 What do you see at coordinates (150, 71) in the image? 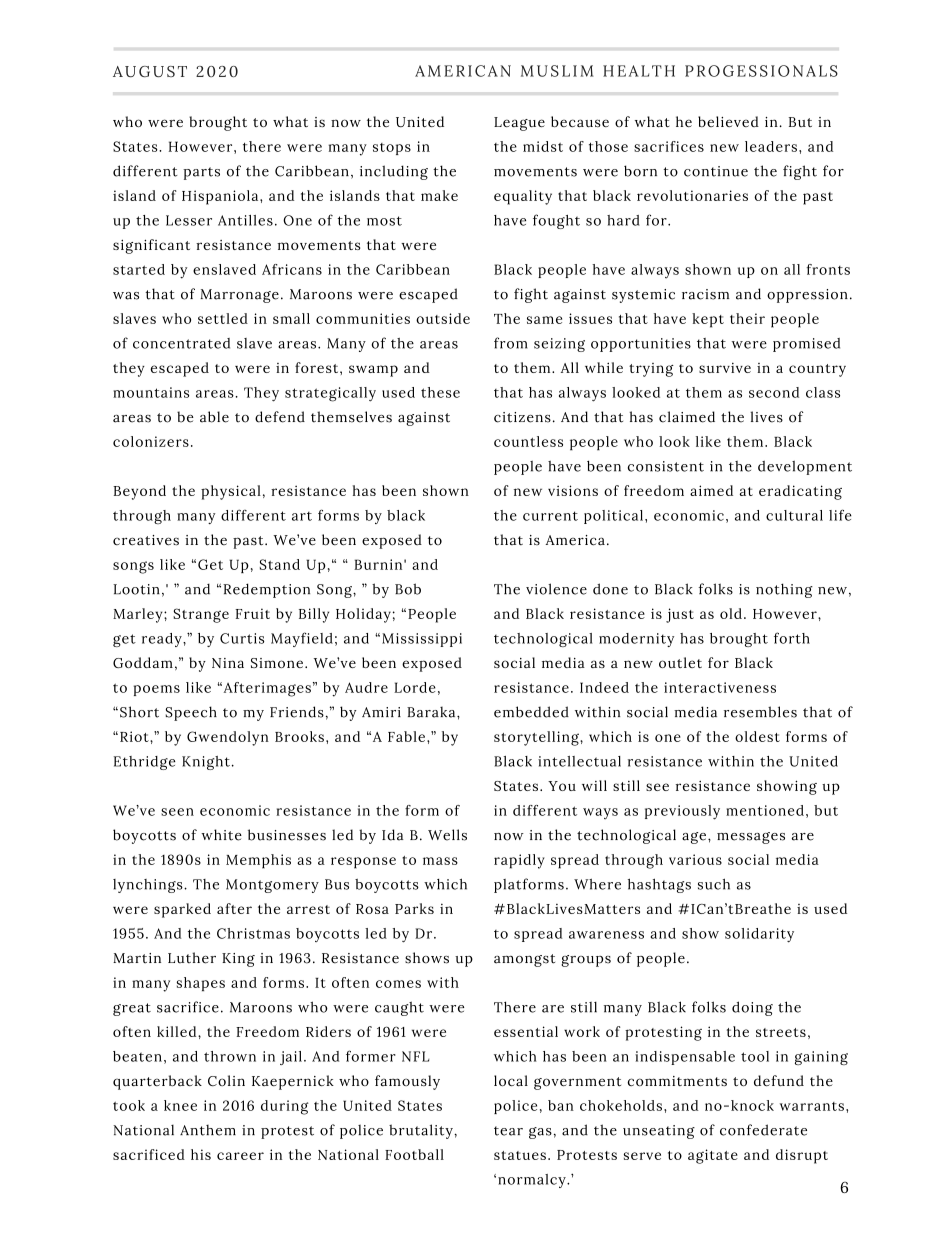
I see `AUGUST` at bounding box center [150, 71].
